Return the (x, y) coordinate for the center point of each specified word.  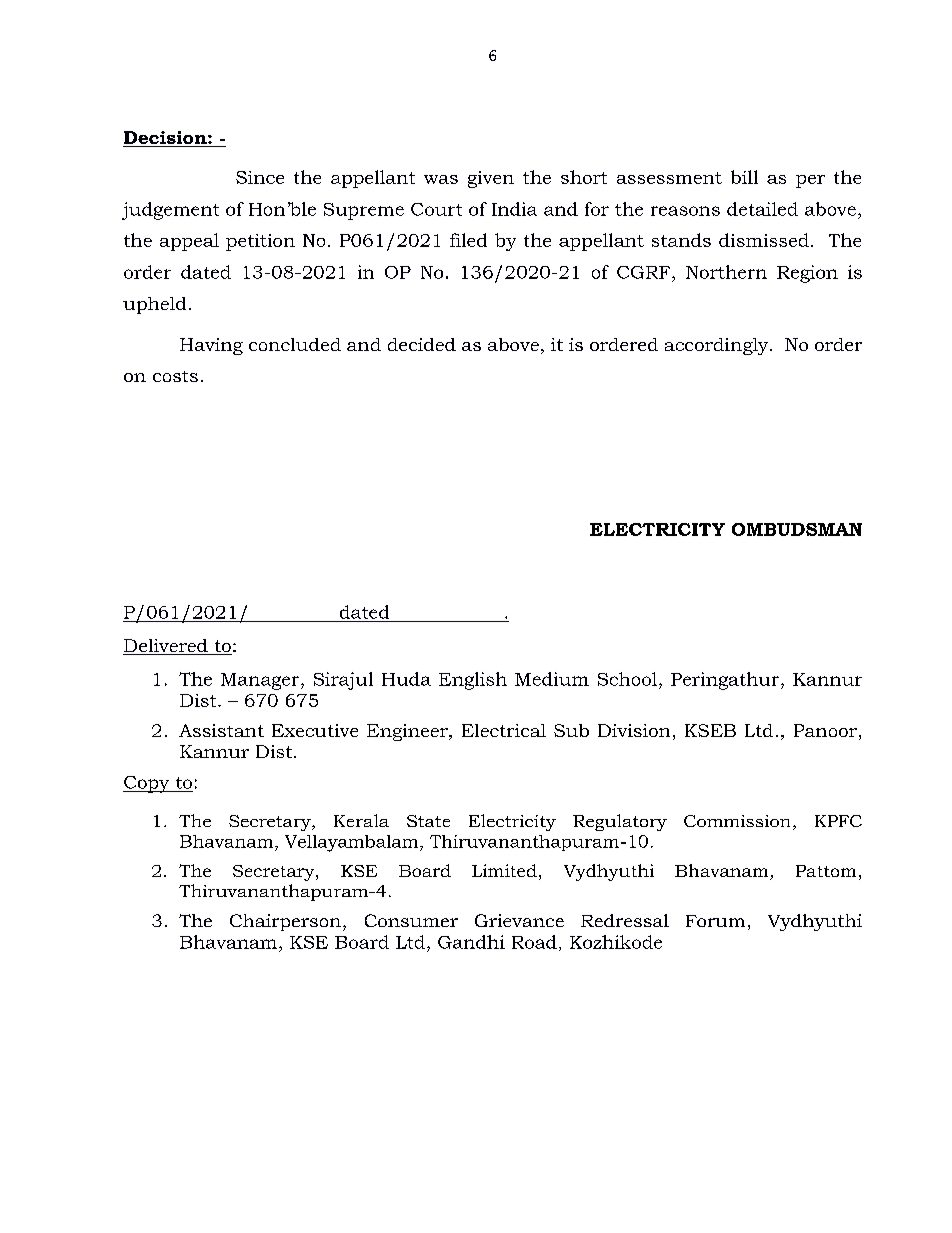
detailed (762, 209)
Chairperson (285, 922)
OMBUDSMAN (797, 529)
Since (260, 177)
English (473, 681)
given (491, 179)
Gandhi (471, 942)
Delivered (166, 647)
